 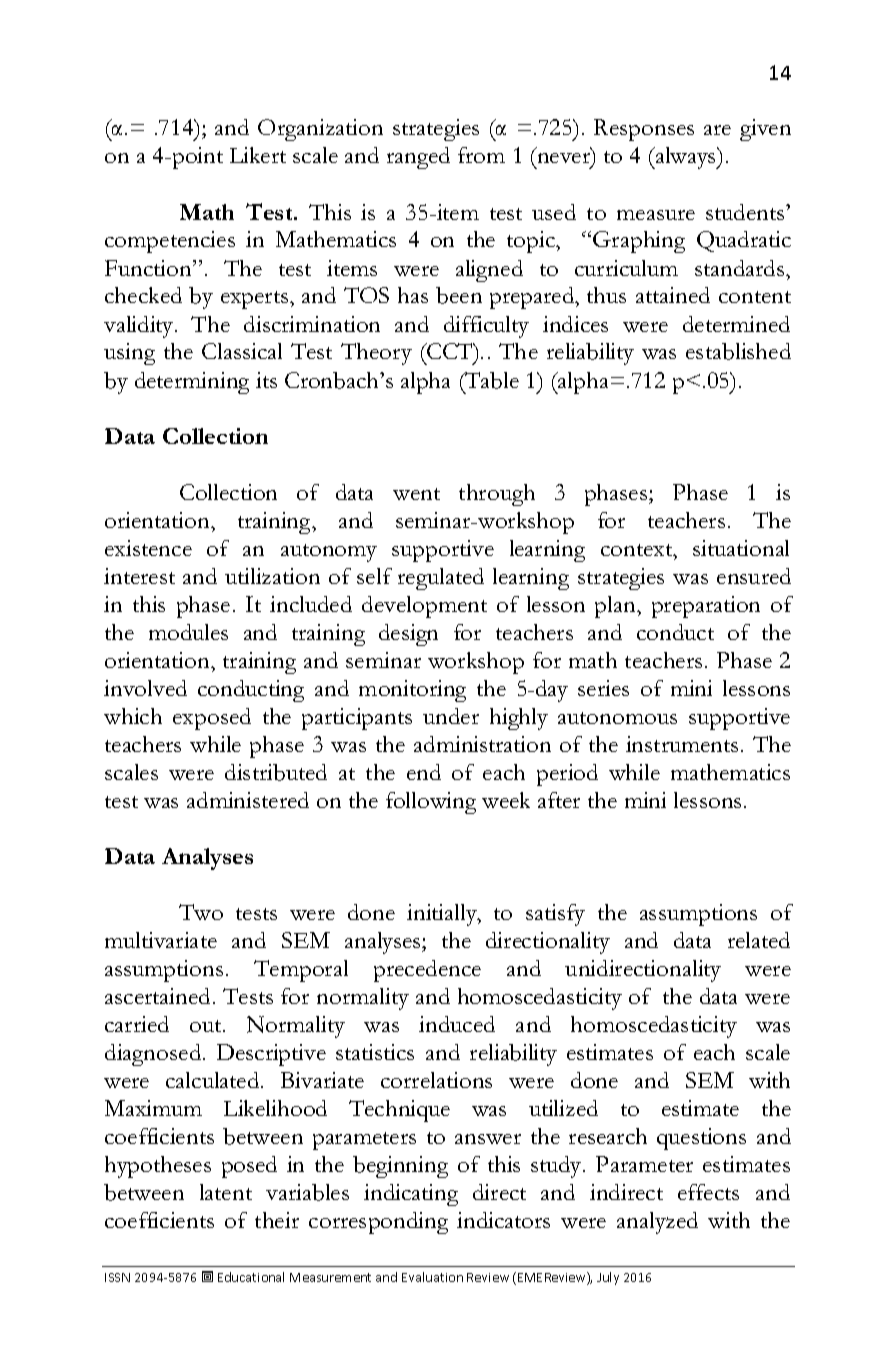 I want to click on instruments, so click(x=682, y=744).
